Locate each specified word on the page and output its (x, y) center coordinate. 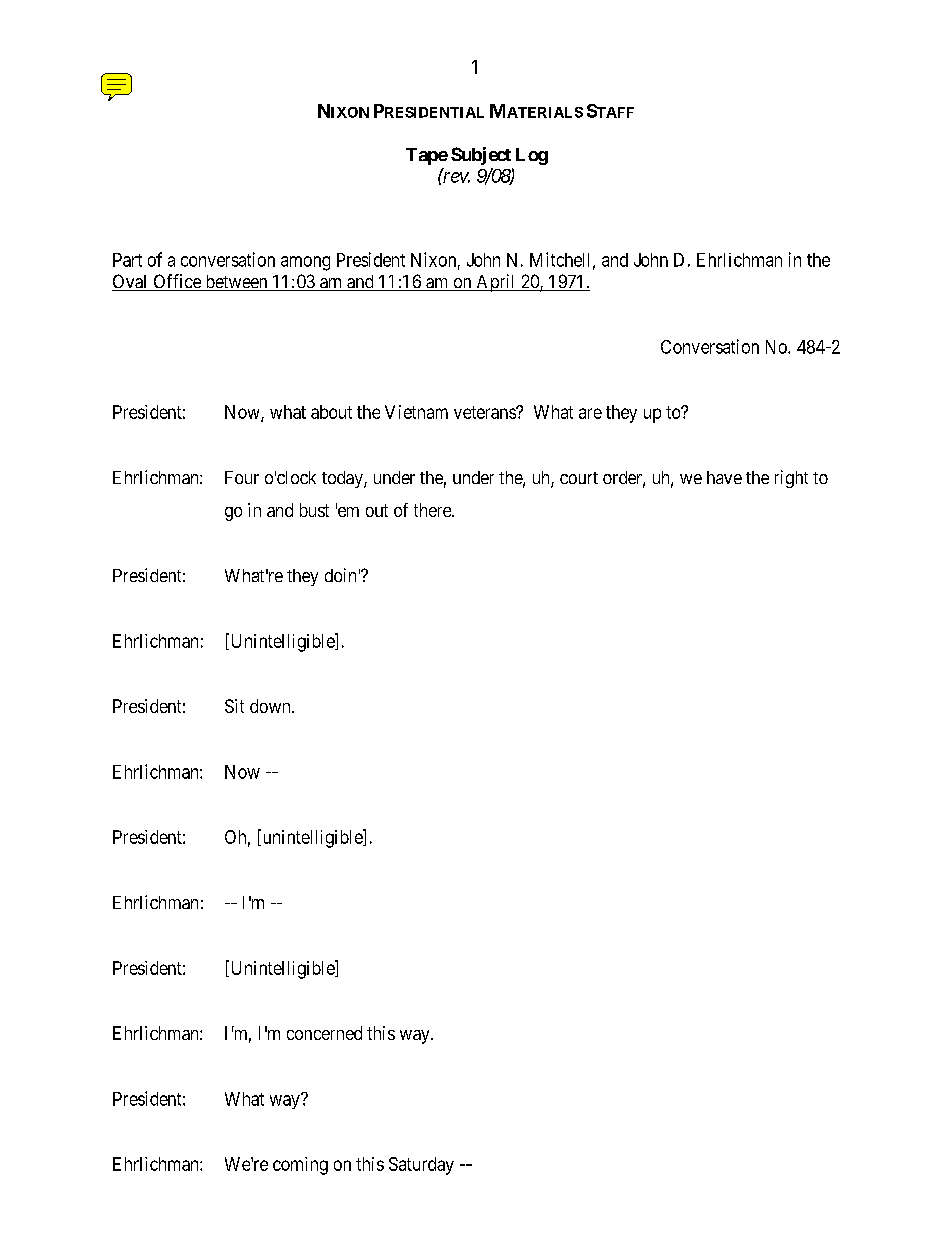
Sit (234, 706)
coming (300, 1166)
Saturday (421, 1166)
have (724, 477)
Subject (481, 156)
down (271, 706)
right (791, 479)
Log (532, 156)
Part (127, 260)
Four (242, 477)
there (433, 510)
